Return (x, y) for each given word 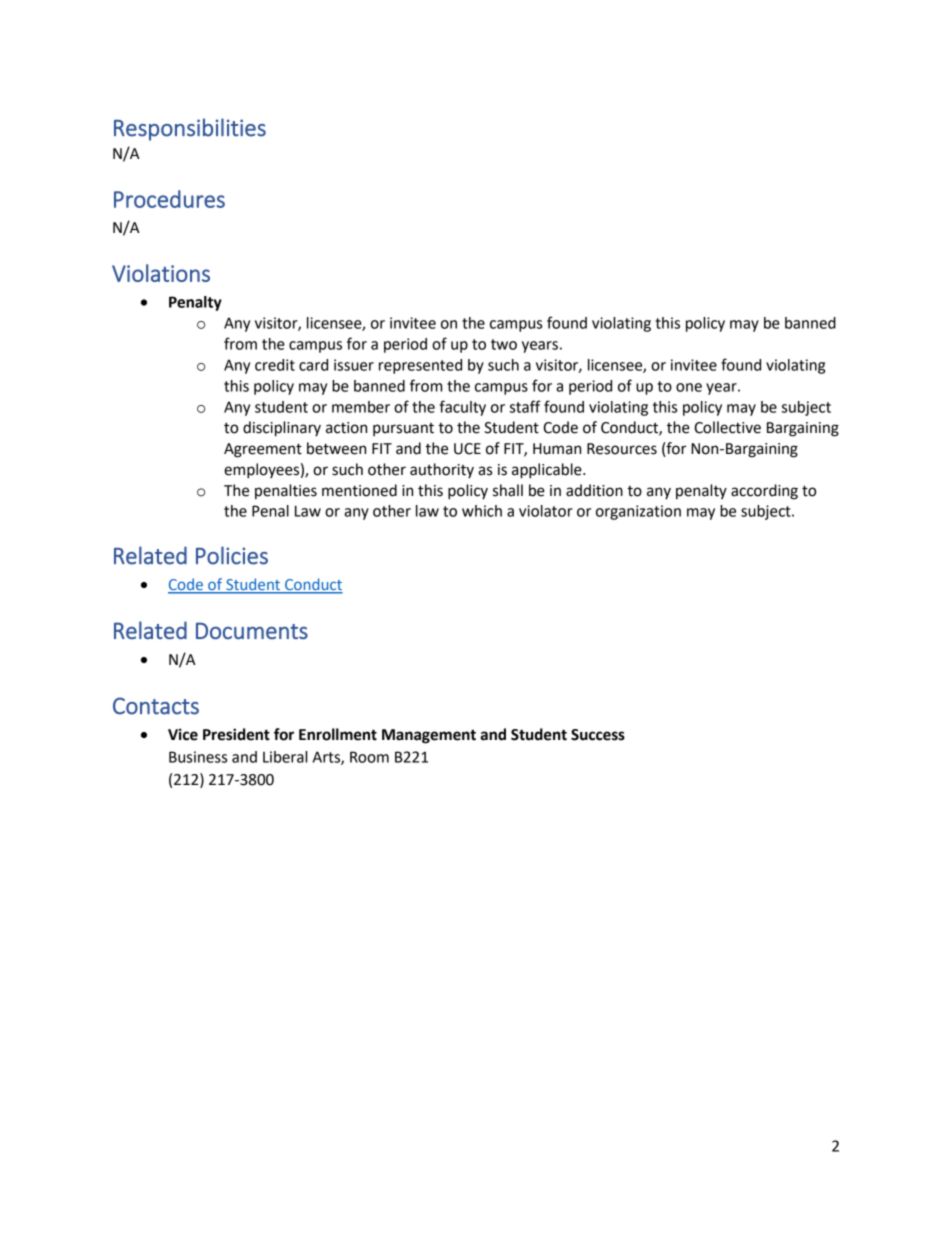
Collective (727, 427)
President (236, 734)
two (504, 344)
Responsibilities (190, 129)
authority (442, 470)
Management (429, 736)
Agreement (263, 450)
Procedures (169, 199)
